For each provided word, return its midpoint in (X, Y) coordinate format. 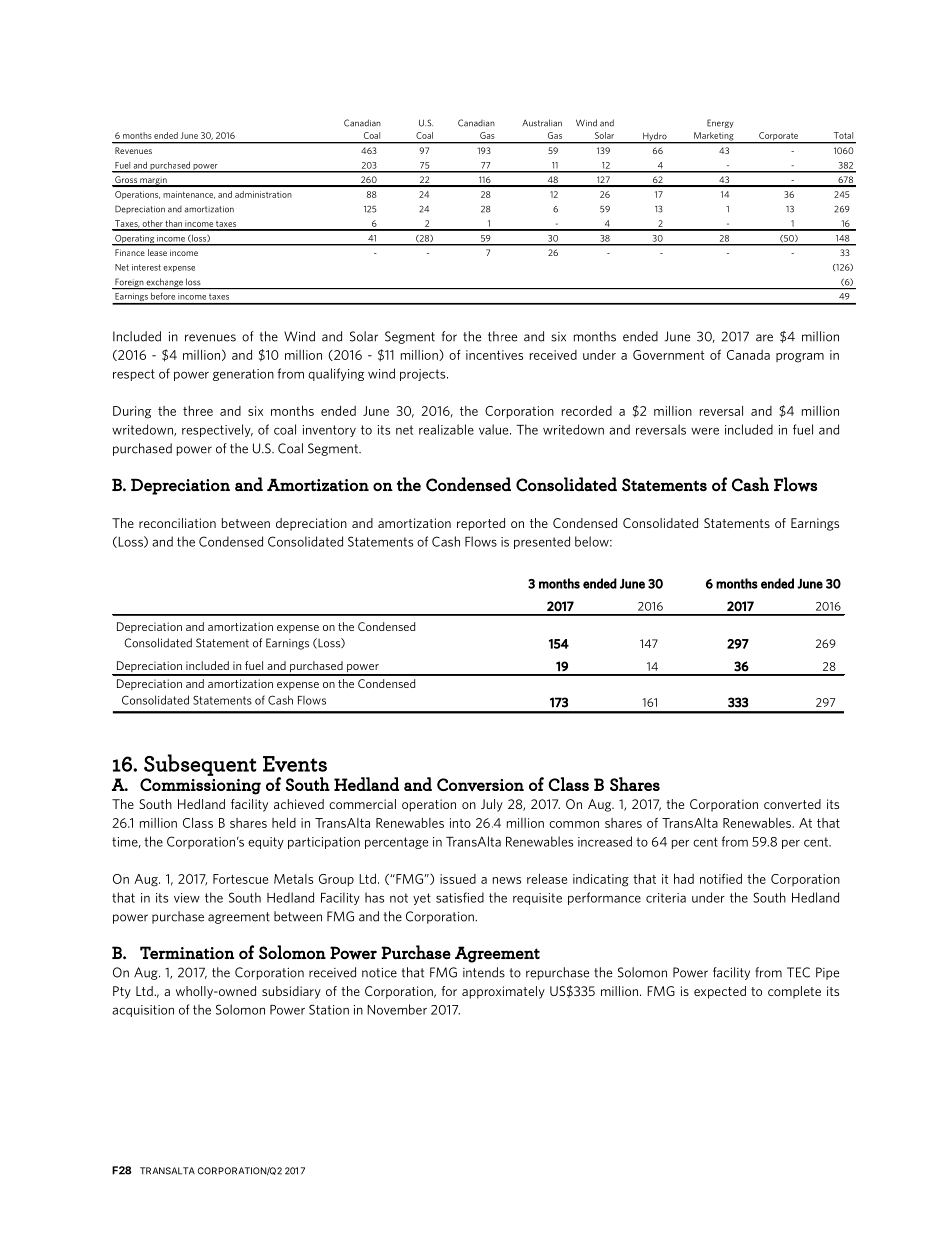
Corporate (778, 137)
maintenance (189, 195)
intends (484, 972)
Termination (187, 952)
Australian (542, 123)
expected (720, 992)
